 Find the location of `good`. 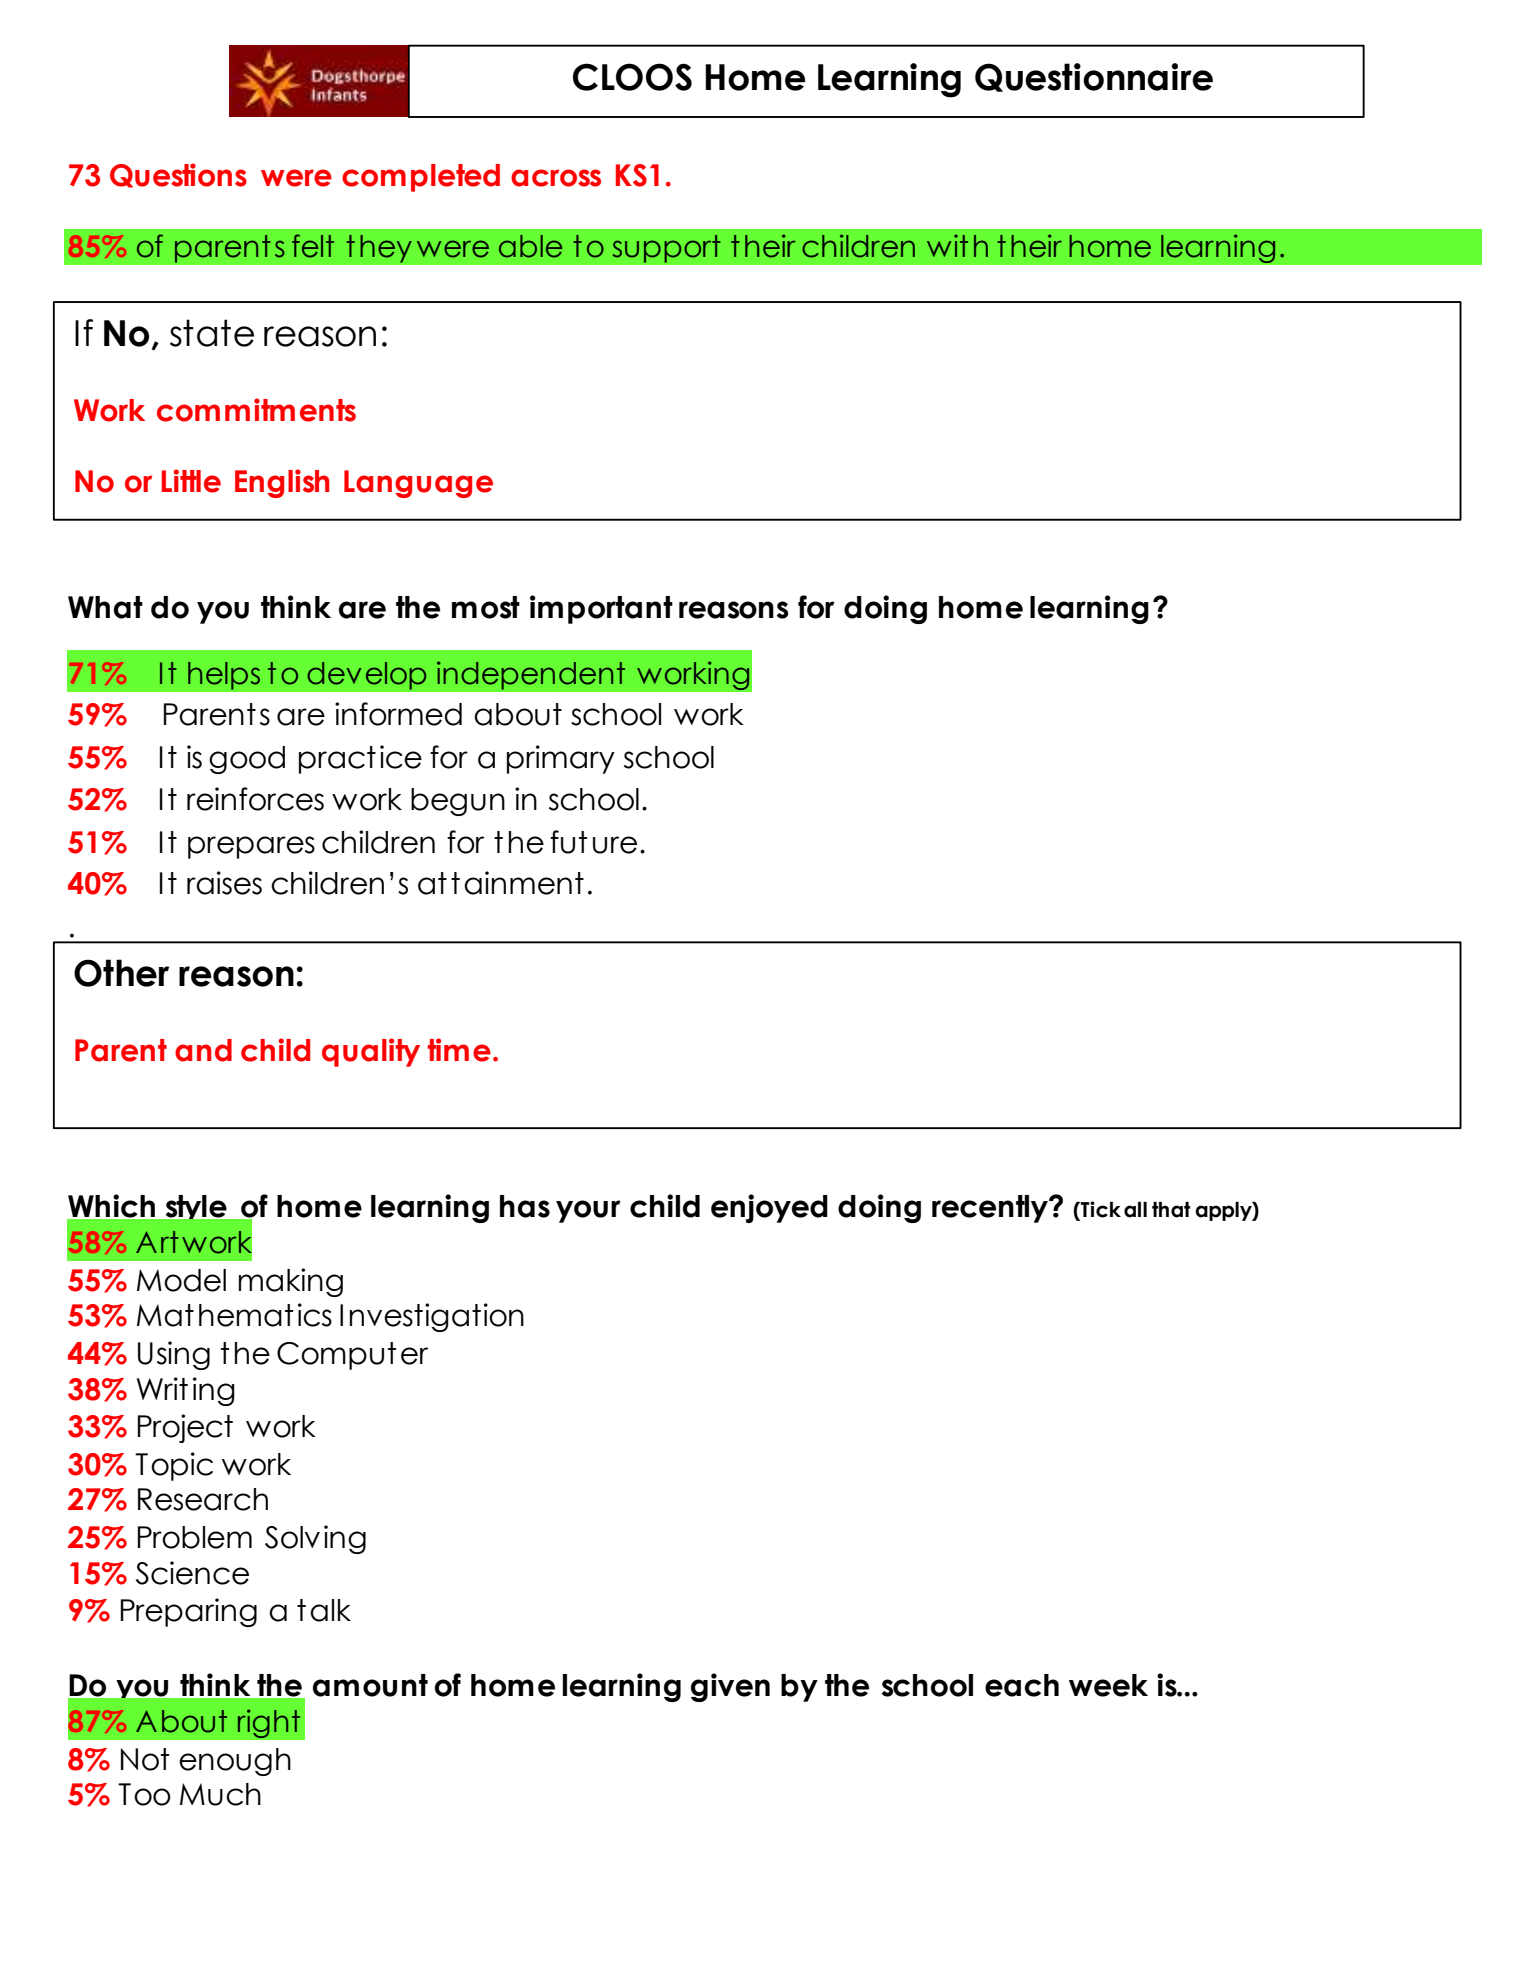

good is located at coordinates (247, 760).
